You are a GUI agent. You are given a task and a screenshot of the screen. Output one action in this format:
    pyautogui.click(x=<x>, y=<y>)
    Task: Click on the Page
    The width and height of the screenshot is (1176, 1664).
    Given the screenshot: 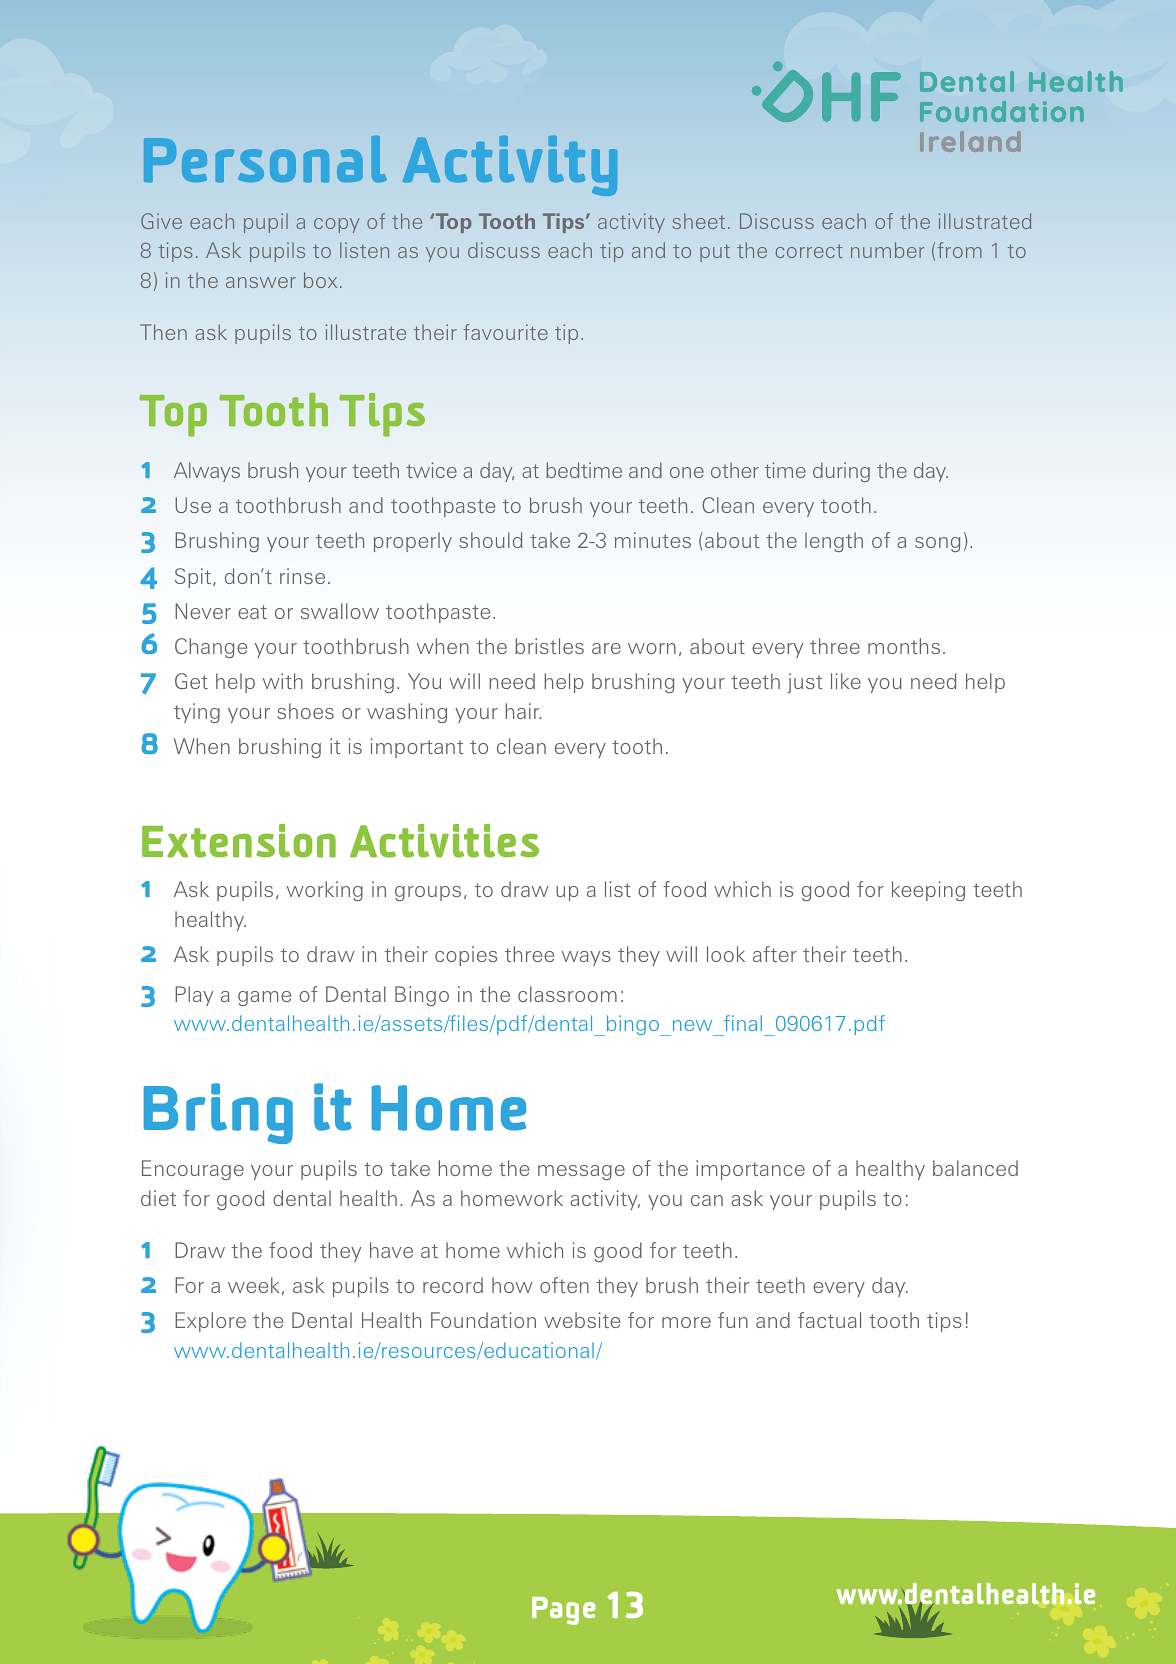 What is the action you would take?
    pyautogui.click(x=563, y=1611)
